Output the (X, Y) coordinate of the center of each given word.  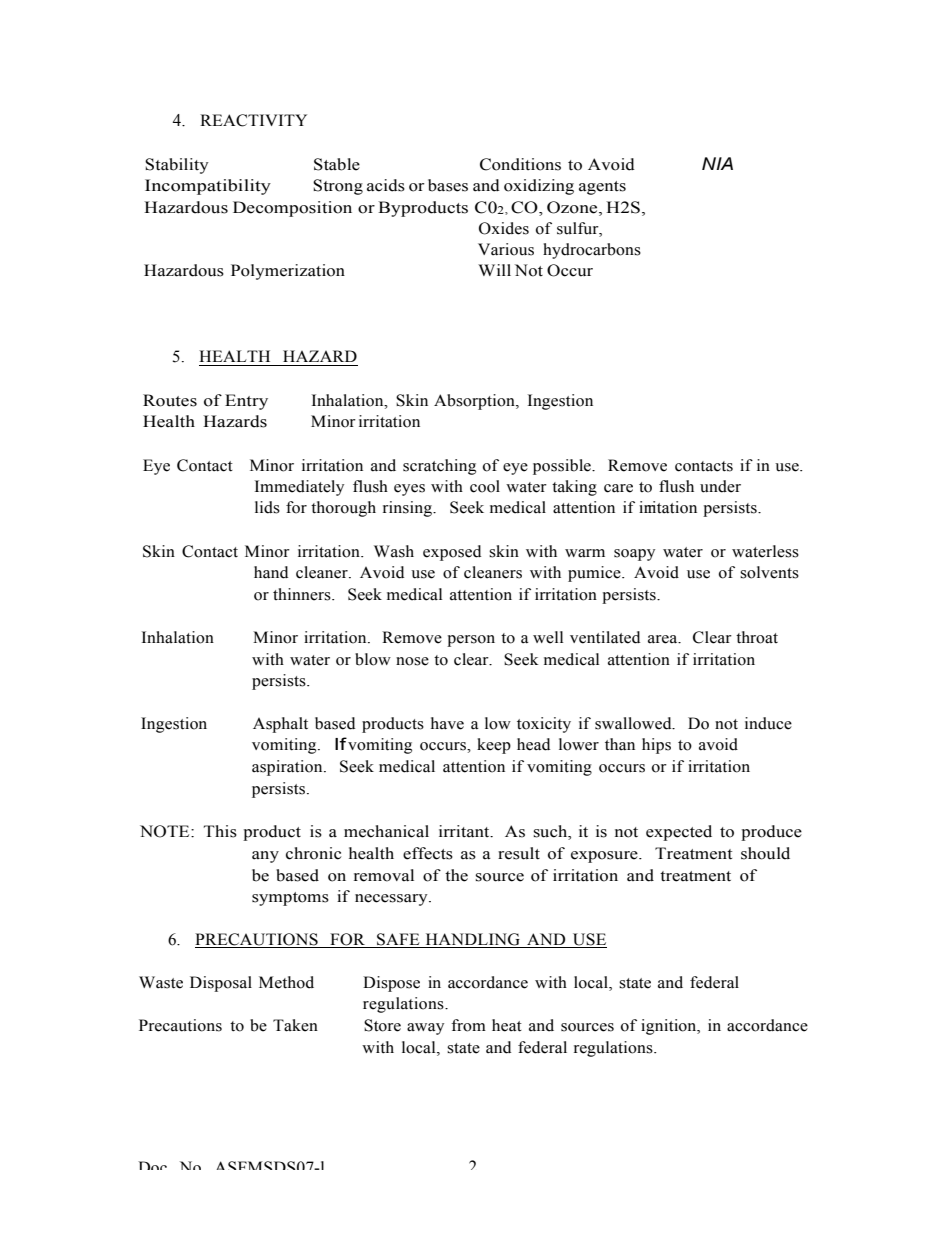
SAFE (398, 940)
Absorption (475, 402)
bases (448, 185)
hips (656, 746)
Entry (246, 402)
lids (267, 507)
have (447, 723)
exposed (452, 553)
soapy (634, 555)
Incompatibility (208, 187)
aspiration (288, 768)
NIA (717, 163)
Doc (152, 1165)
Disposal (221, 984)
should (765, 853)
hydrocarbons (592, 251)
